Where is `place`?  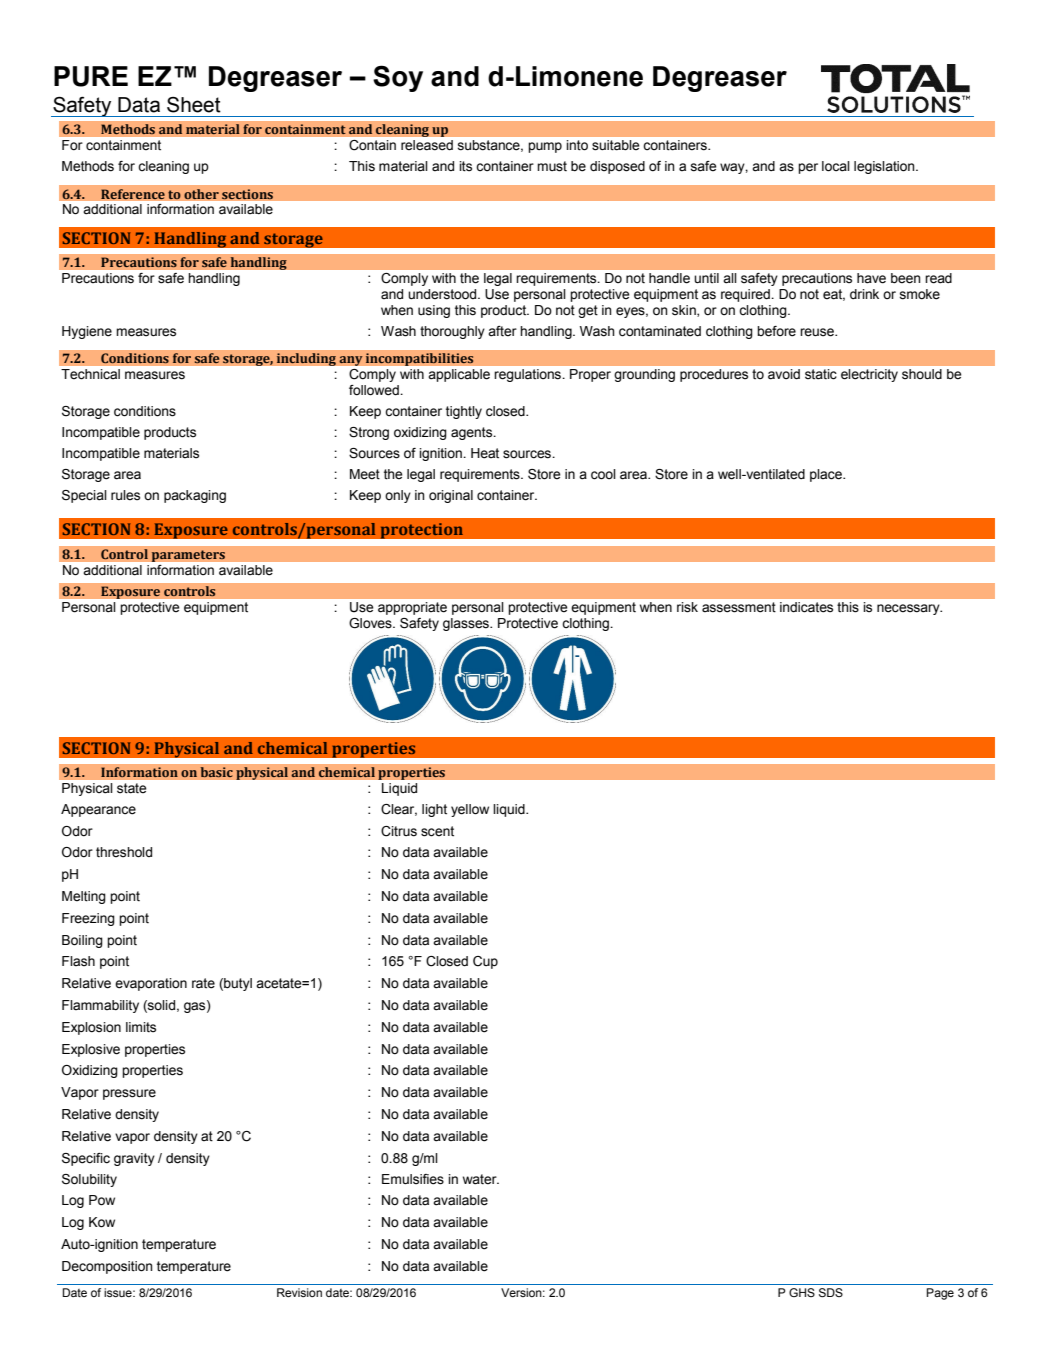 place is located at coordinates (827, 475).
